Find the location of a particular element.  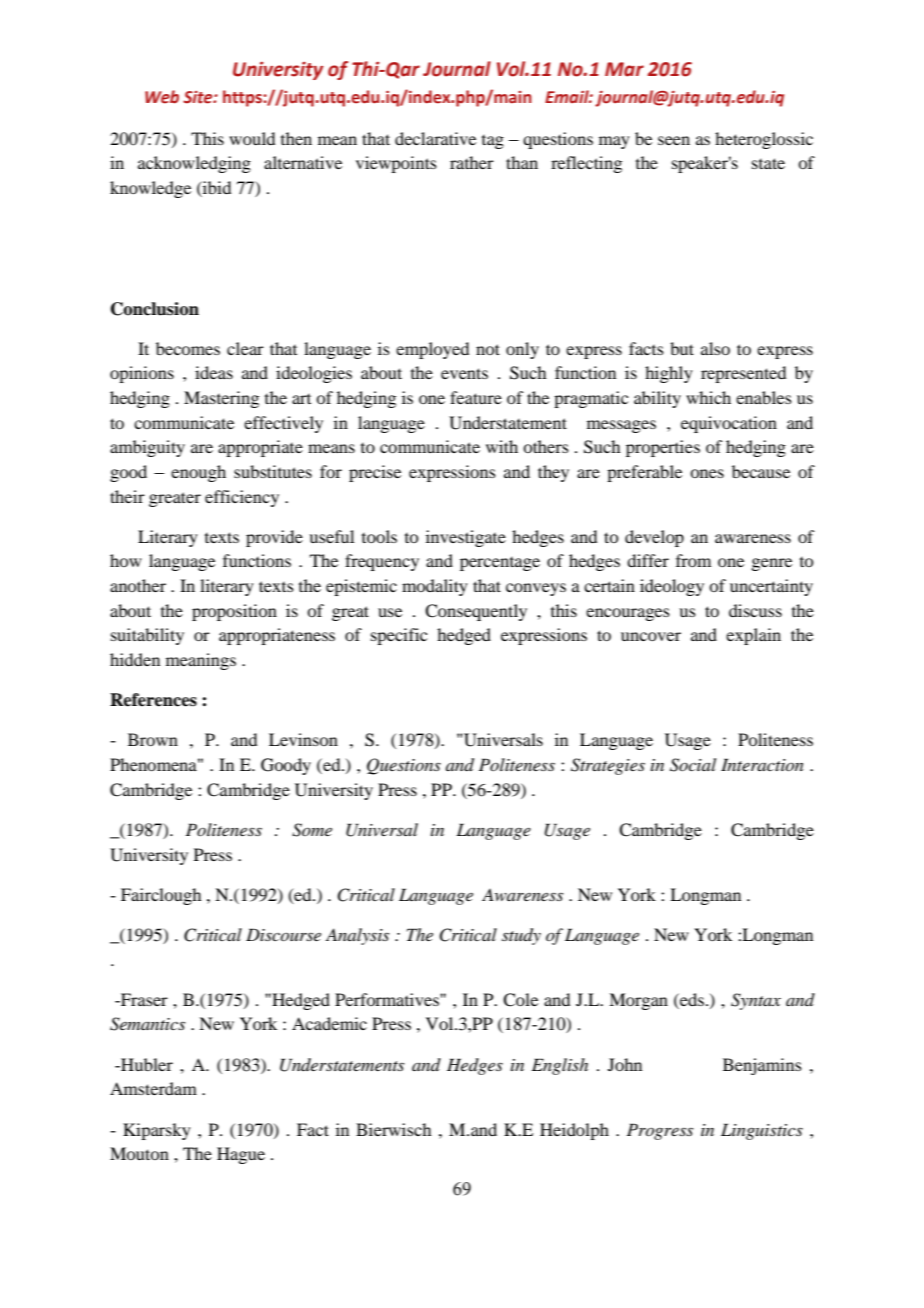

becomes is located at coordinates (188, 348).
